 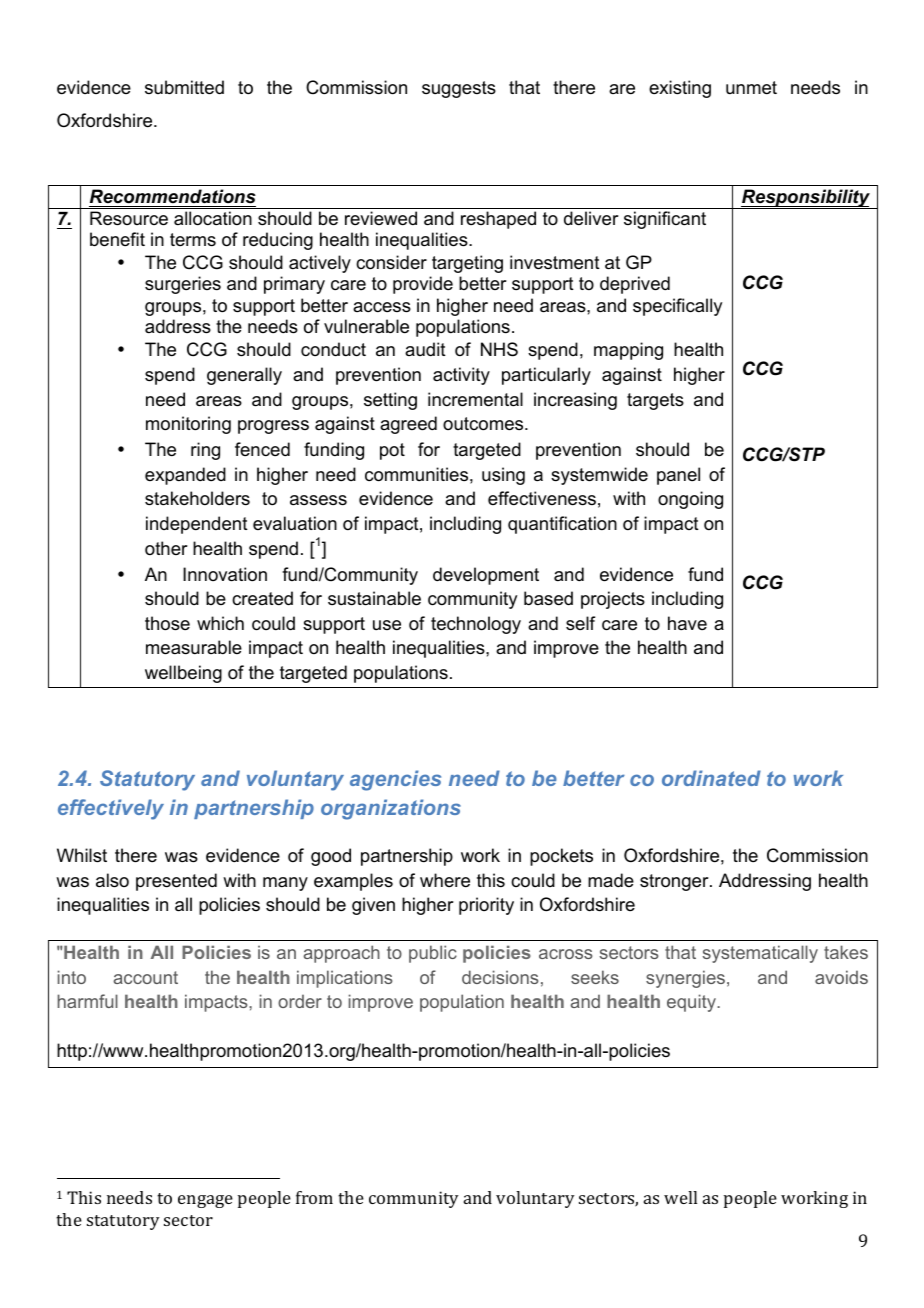 What do you see at coordinates (677, 307) in the screenshot?
I see `specifically` at bounding box center [677, 307].
